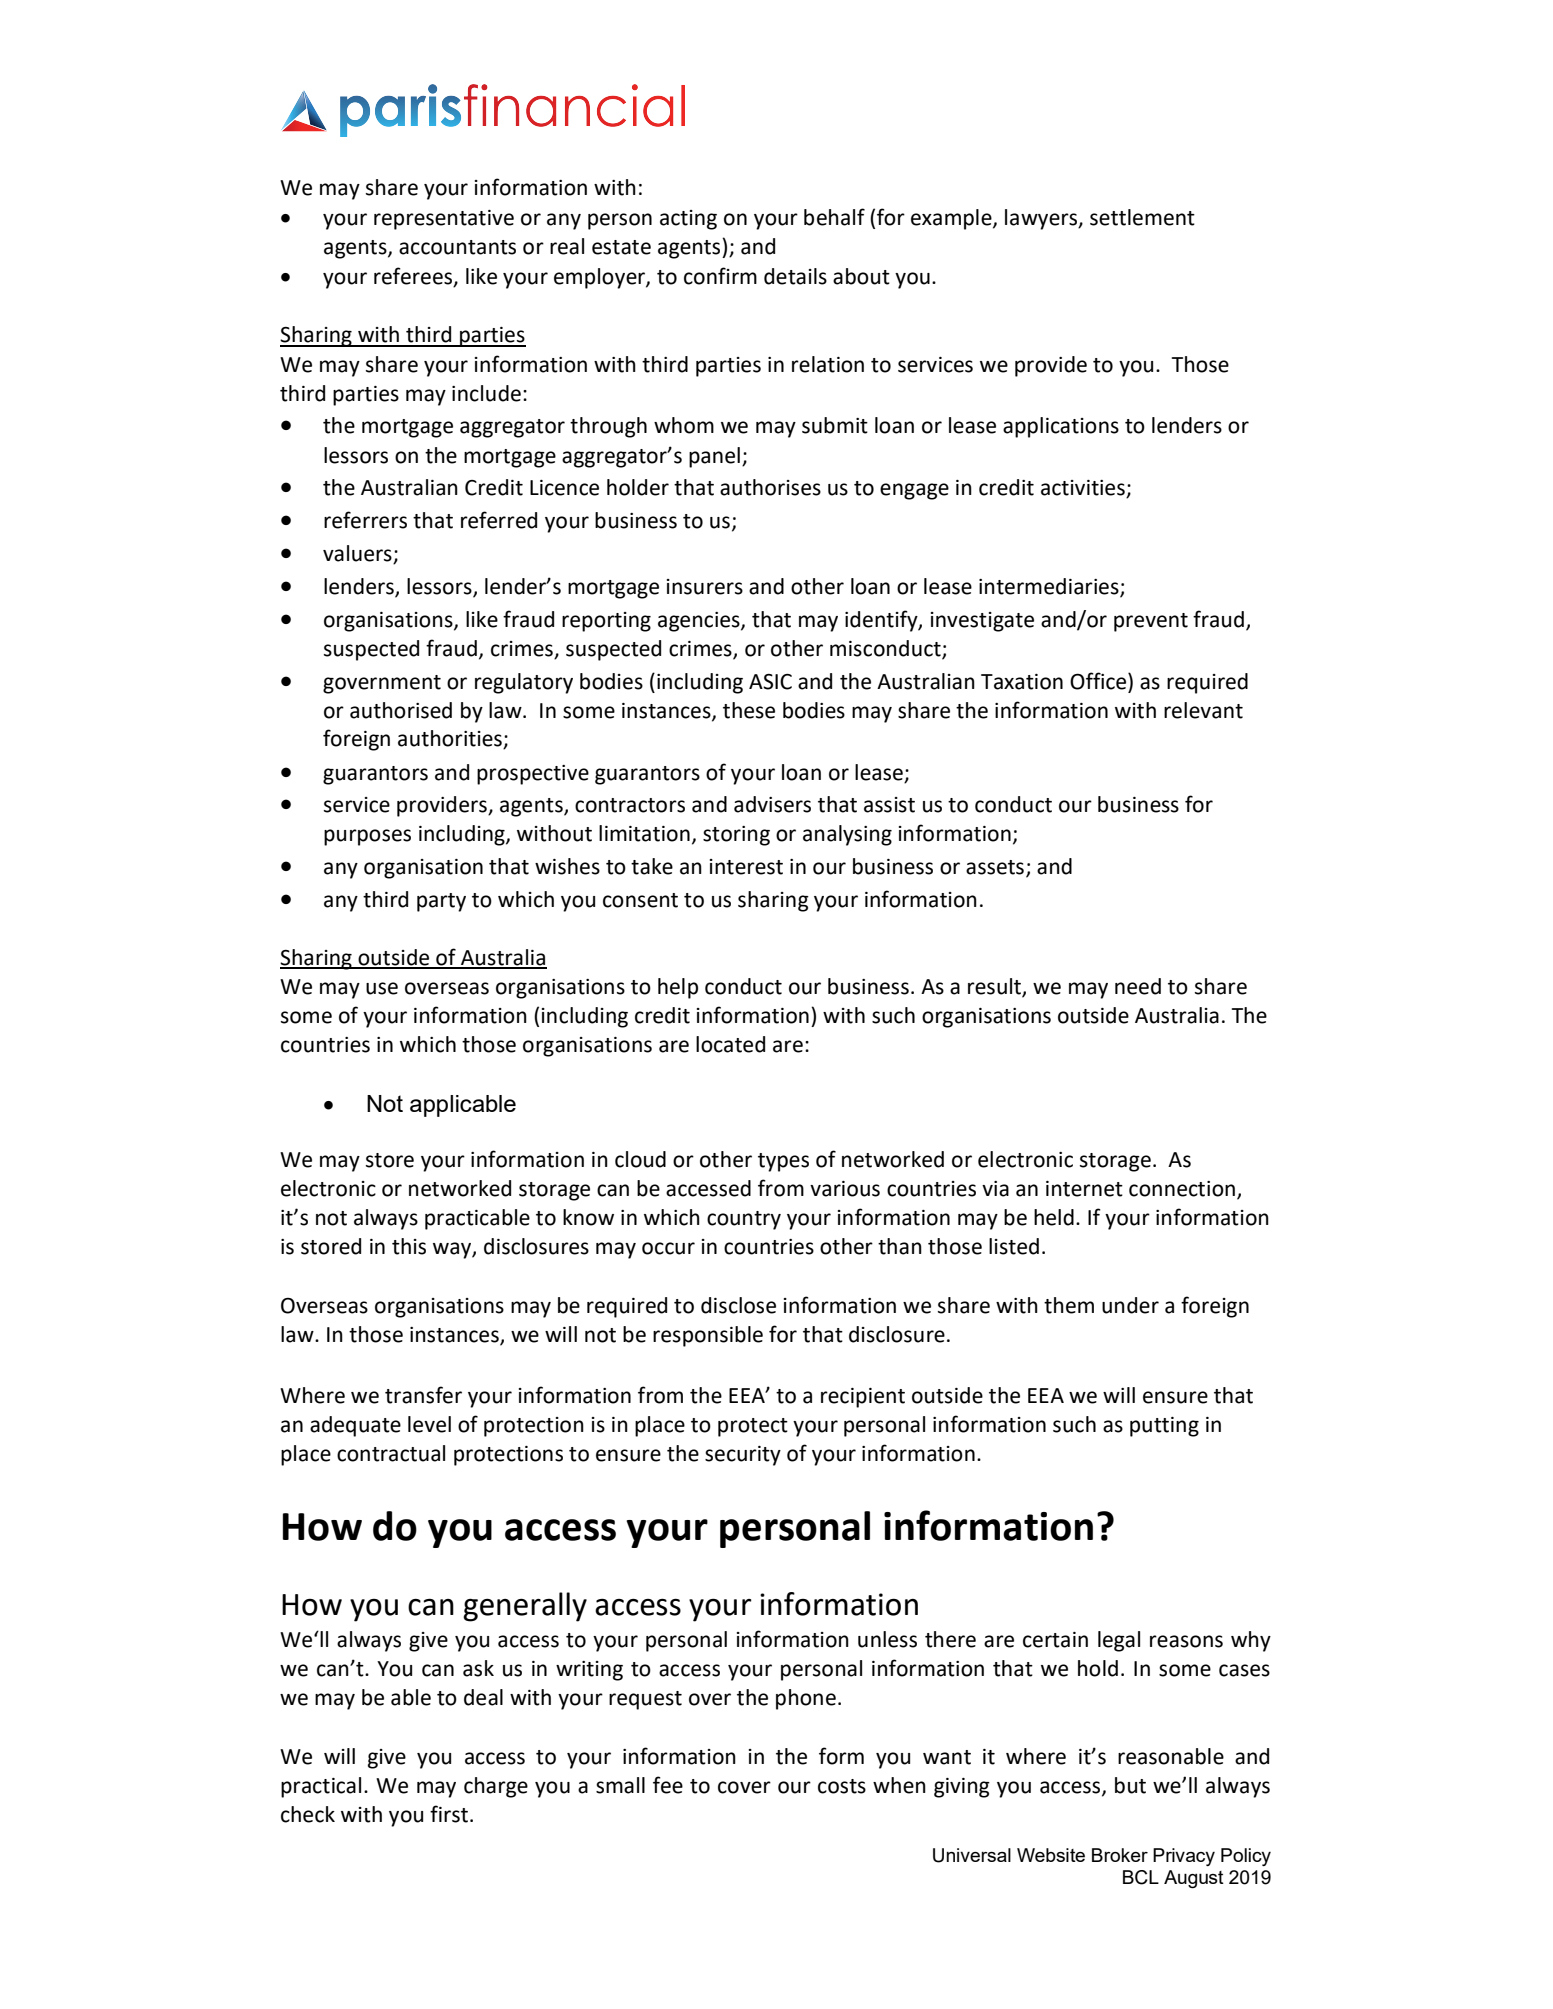 Image resolution: width=1553 pixels, height=2009 pixels. I want to click on details, so click(795, 276).
